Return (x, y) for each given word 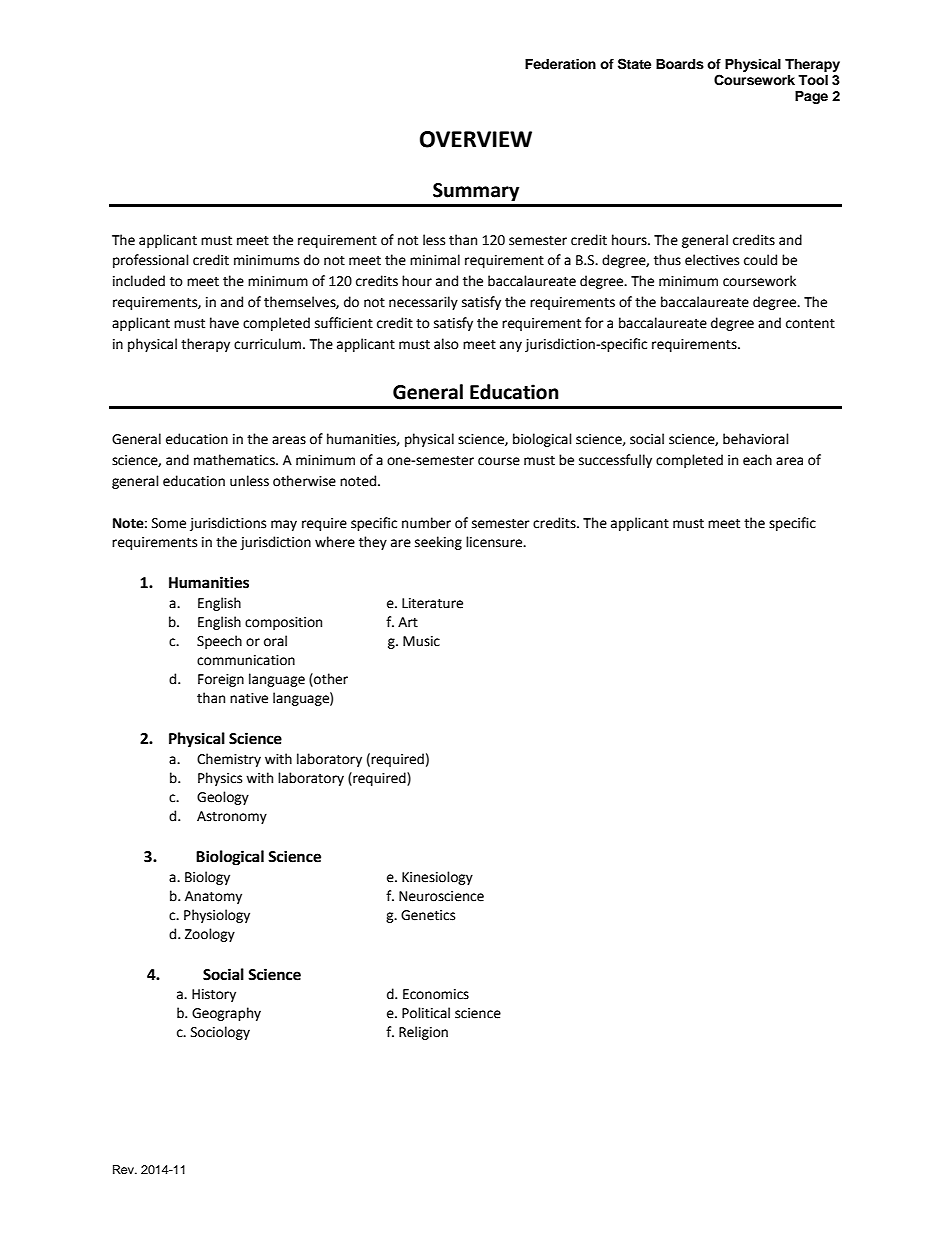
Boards (680, 64)
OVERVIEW (476, 139)
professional (151, 261)
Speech (219, 642)
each (757, 460)
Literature (432, 603)
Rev (124, 1169)
